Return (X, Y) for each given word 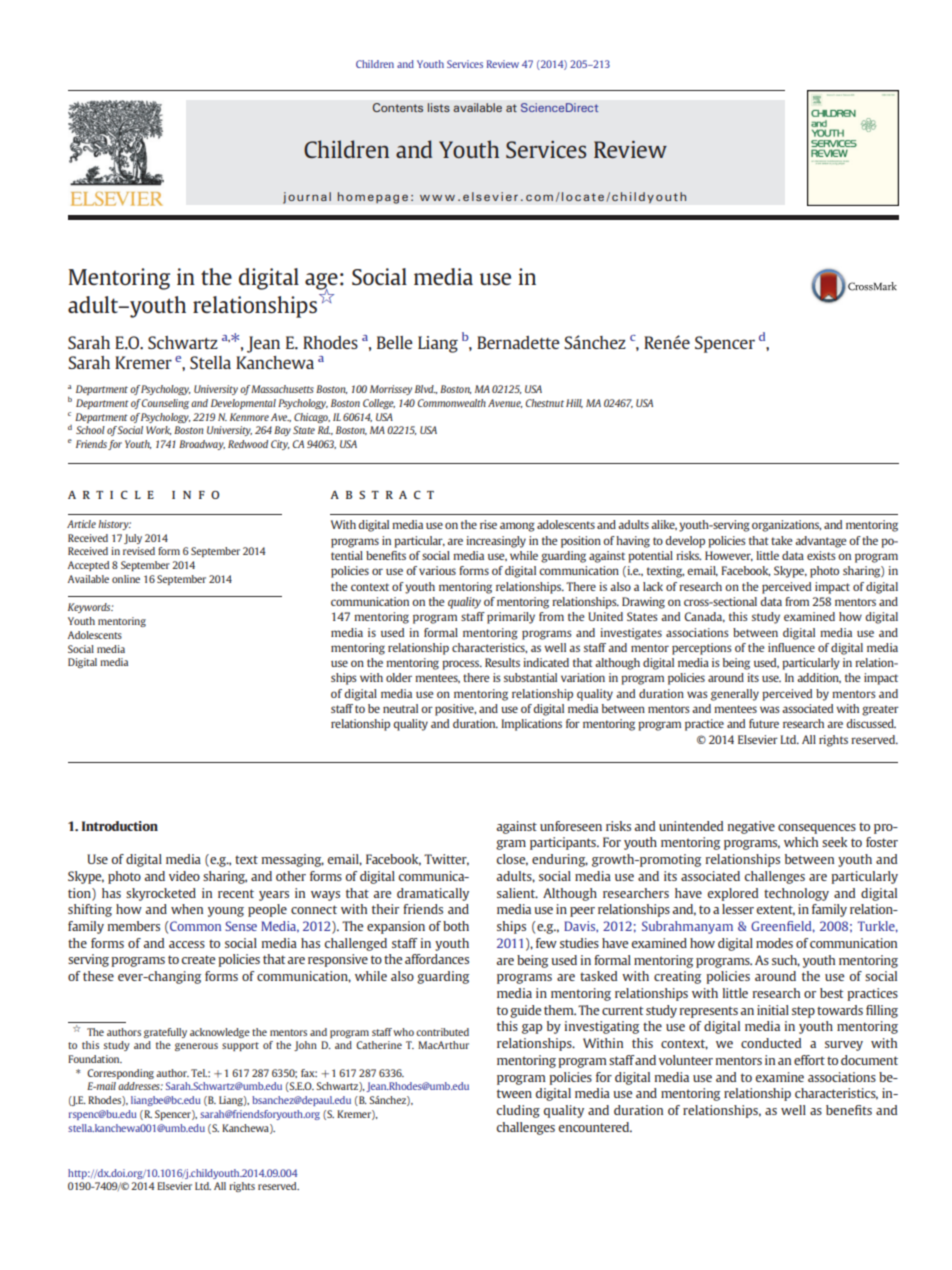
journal (307, 198)
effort (809, 1060)
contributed (442, 1032)
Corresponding (120, 1074)
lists (439, 107)
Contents (398, 107)
